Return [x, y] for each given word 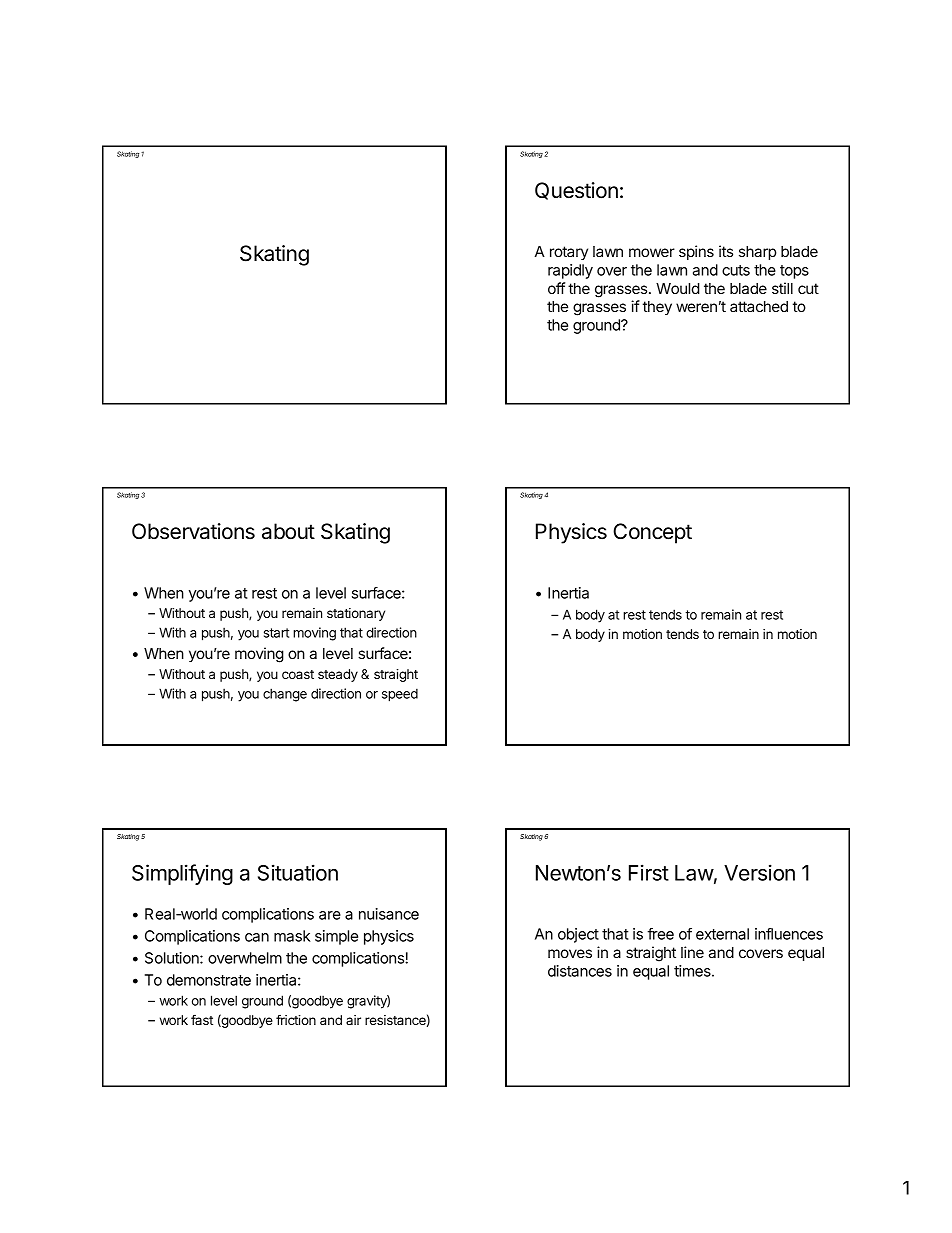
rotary [569, 253]
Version [759, 872]
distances [580, 971]
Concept [652, 533]
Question [576, 191]
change [285, 695]
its [726, 251]
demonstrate [209, 980]
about [288, 531]
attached [759, 306]
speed [400, 695]
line [692, 952]
